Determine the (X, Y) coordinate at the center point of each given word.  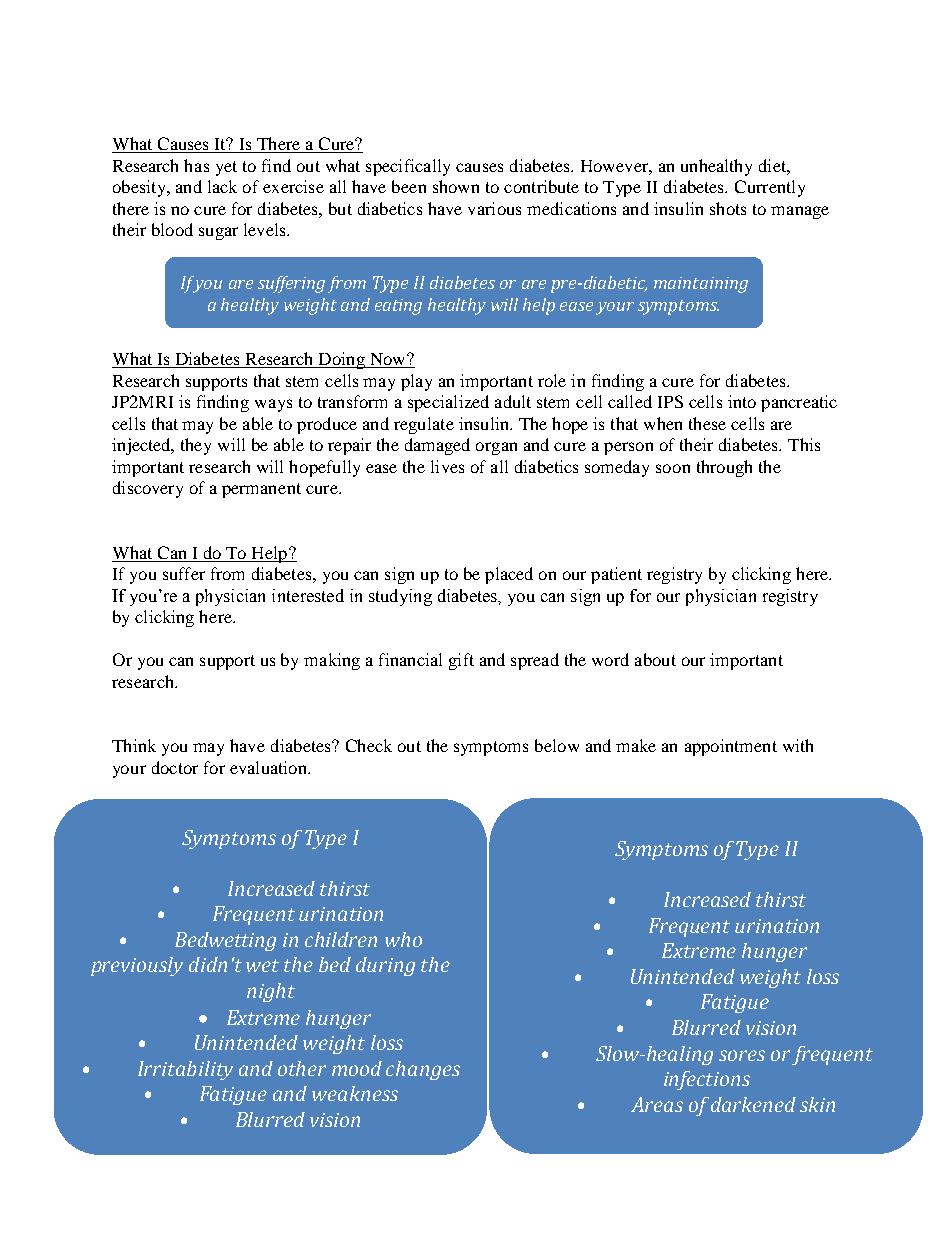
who (403, 939)
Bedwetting (225, 941)
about (655, 659)
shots (728, 208)
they (196, 446)
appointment (731, 747)
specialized (448, 403)
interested (308, 595)
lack (222, 186)
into (742, 401)
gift (461, 661)
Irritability (185, 1070)
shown (456, 186)
